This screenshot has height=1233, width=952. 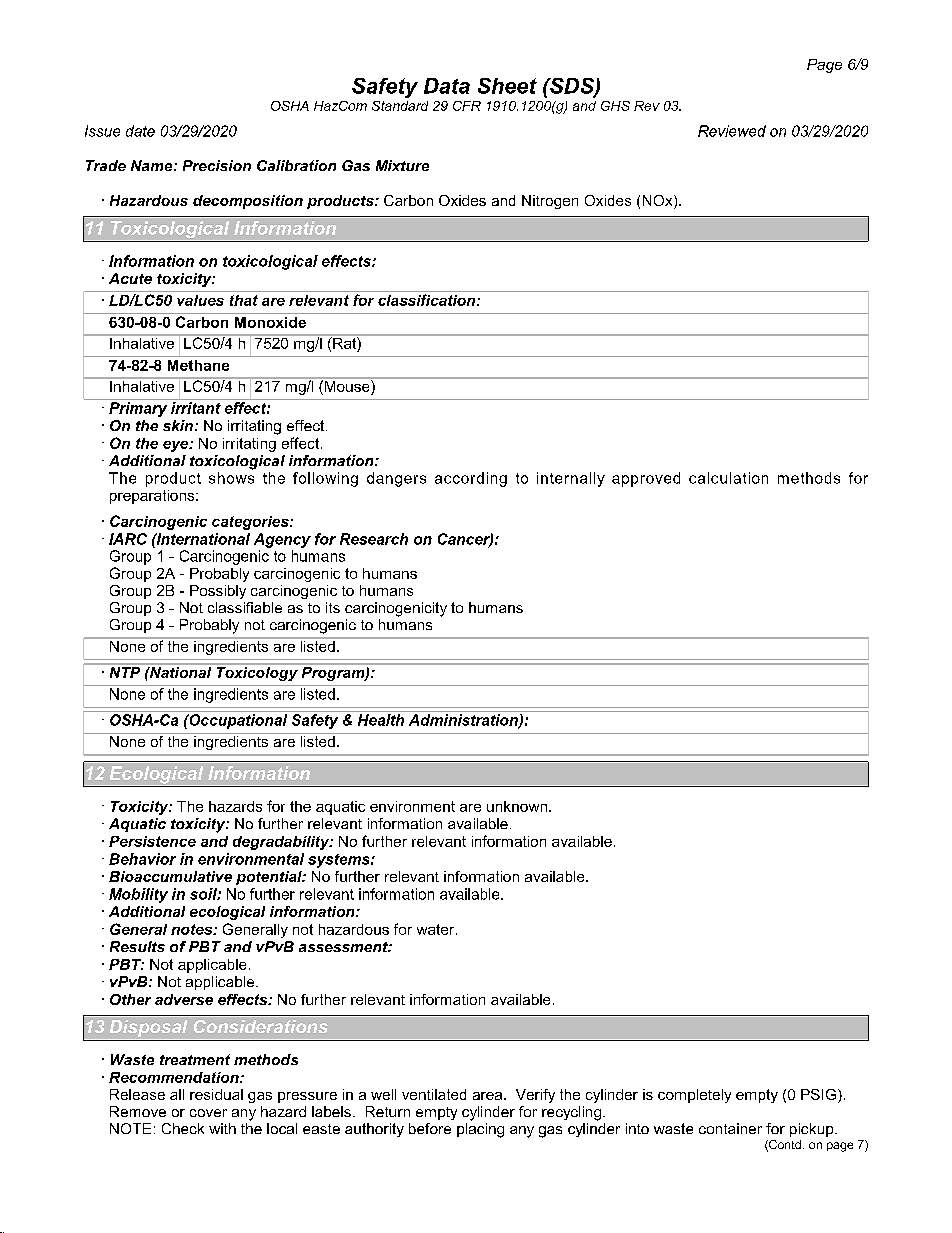 What do you see at coordinates (728, 478) in the screenshot?
I see `calculation` at bounding box center [728, 478].
